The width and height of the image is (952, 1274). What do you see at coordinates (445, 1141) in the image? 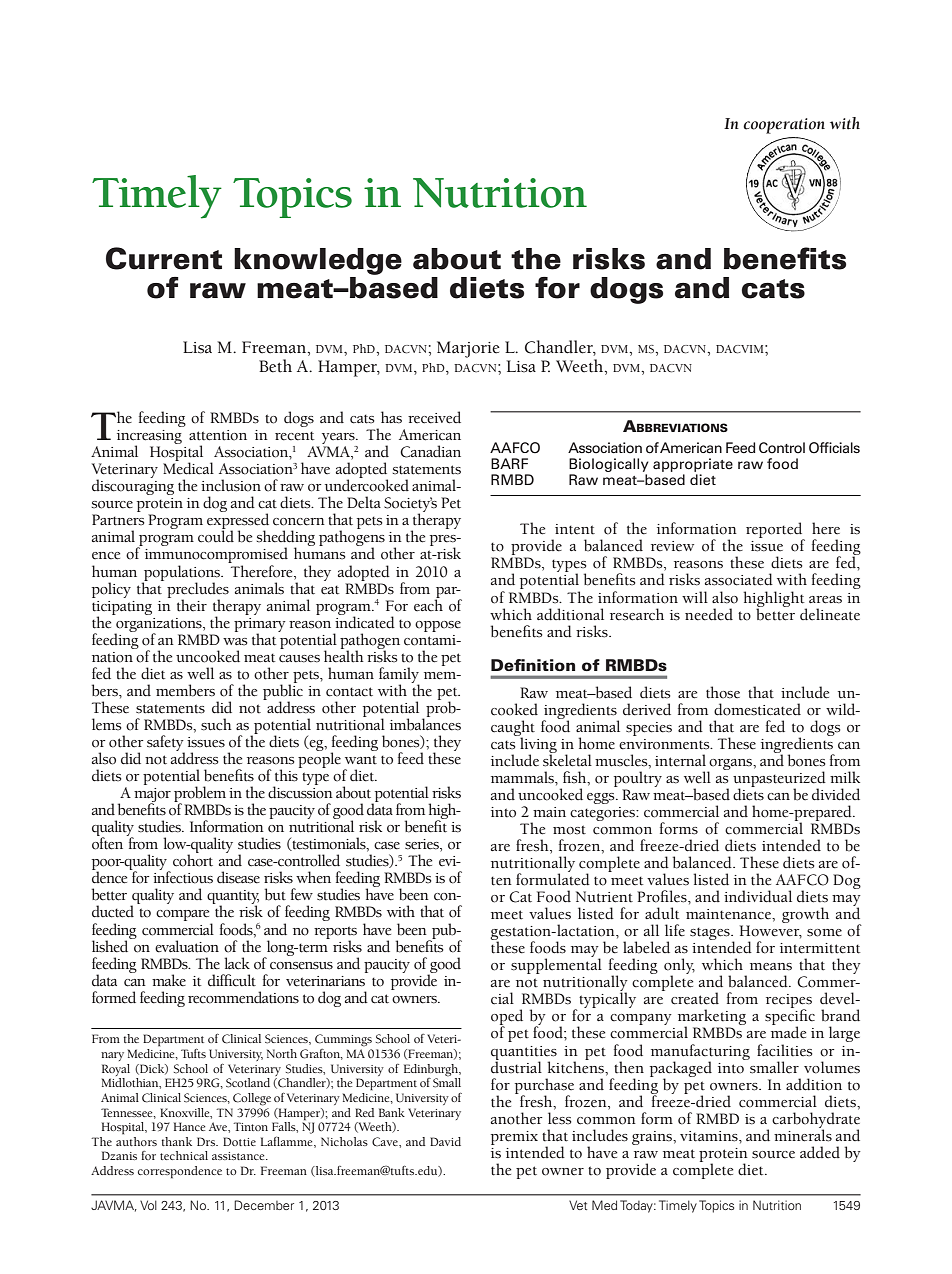
I see `David` at bounding box center [445, 1141].
